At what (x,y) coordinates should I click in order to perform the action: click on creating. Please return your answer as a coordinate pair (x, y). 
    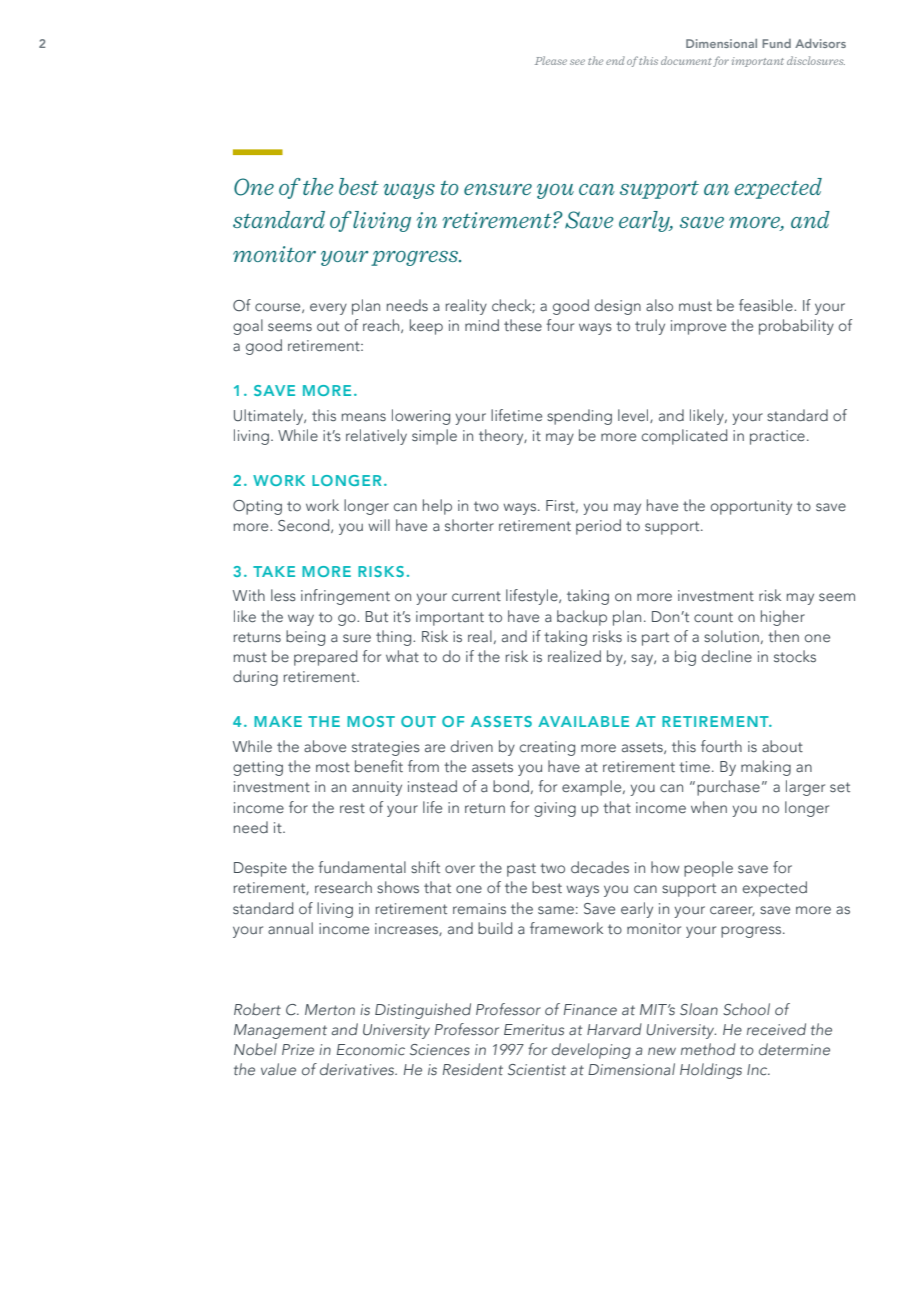
    Looking at the image, I should click on (547, 748).
